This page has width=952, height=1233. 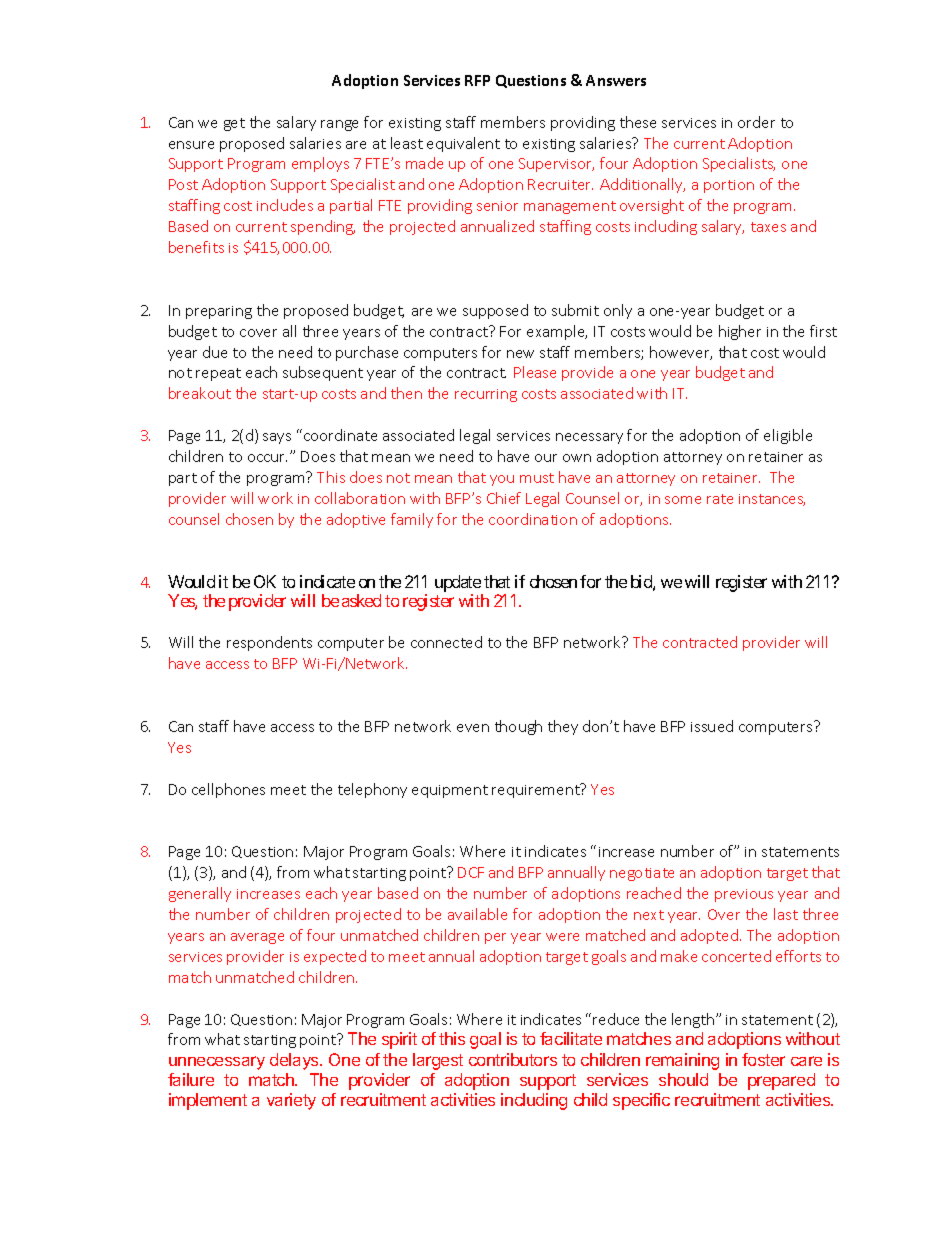 What do you see at coordinates (191, 145) in the page?
I see `ensure` at bounding box center [191, 145].
